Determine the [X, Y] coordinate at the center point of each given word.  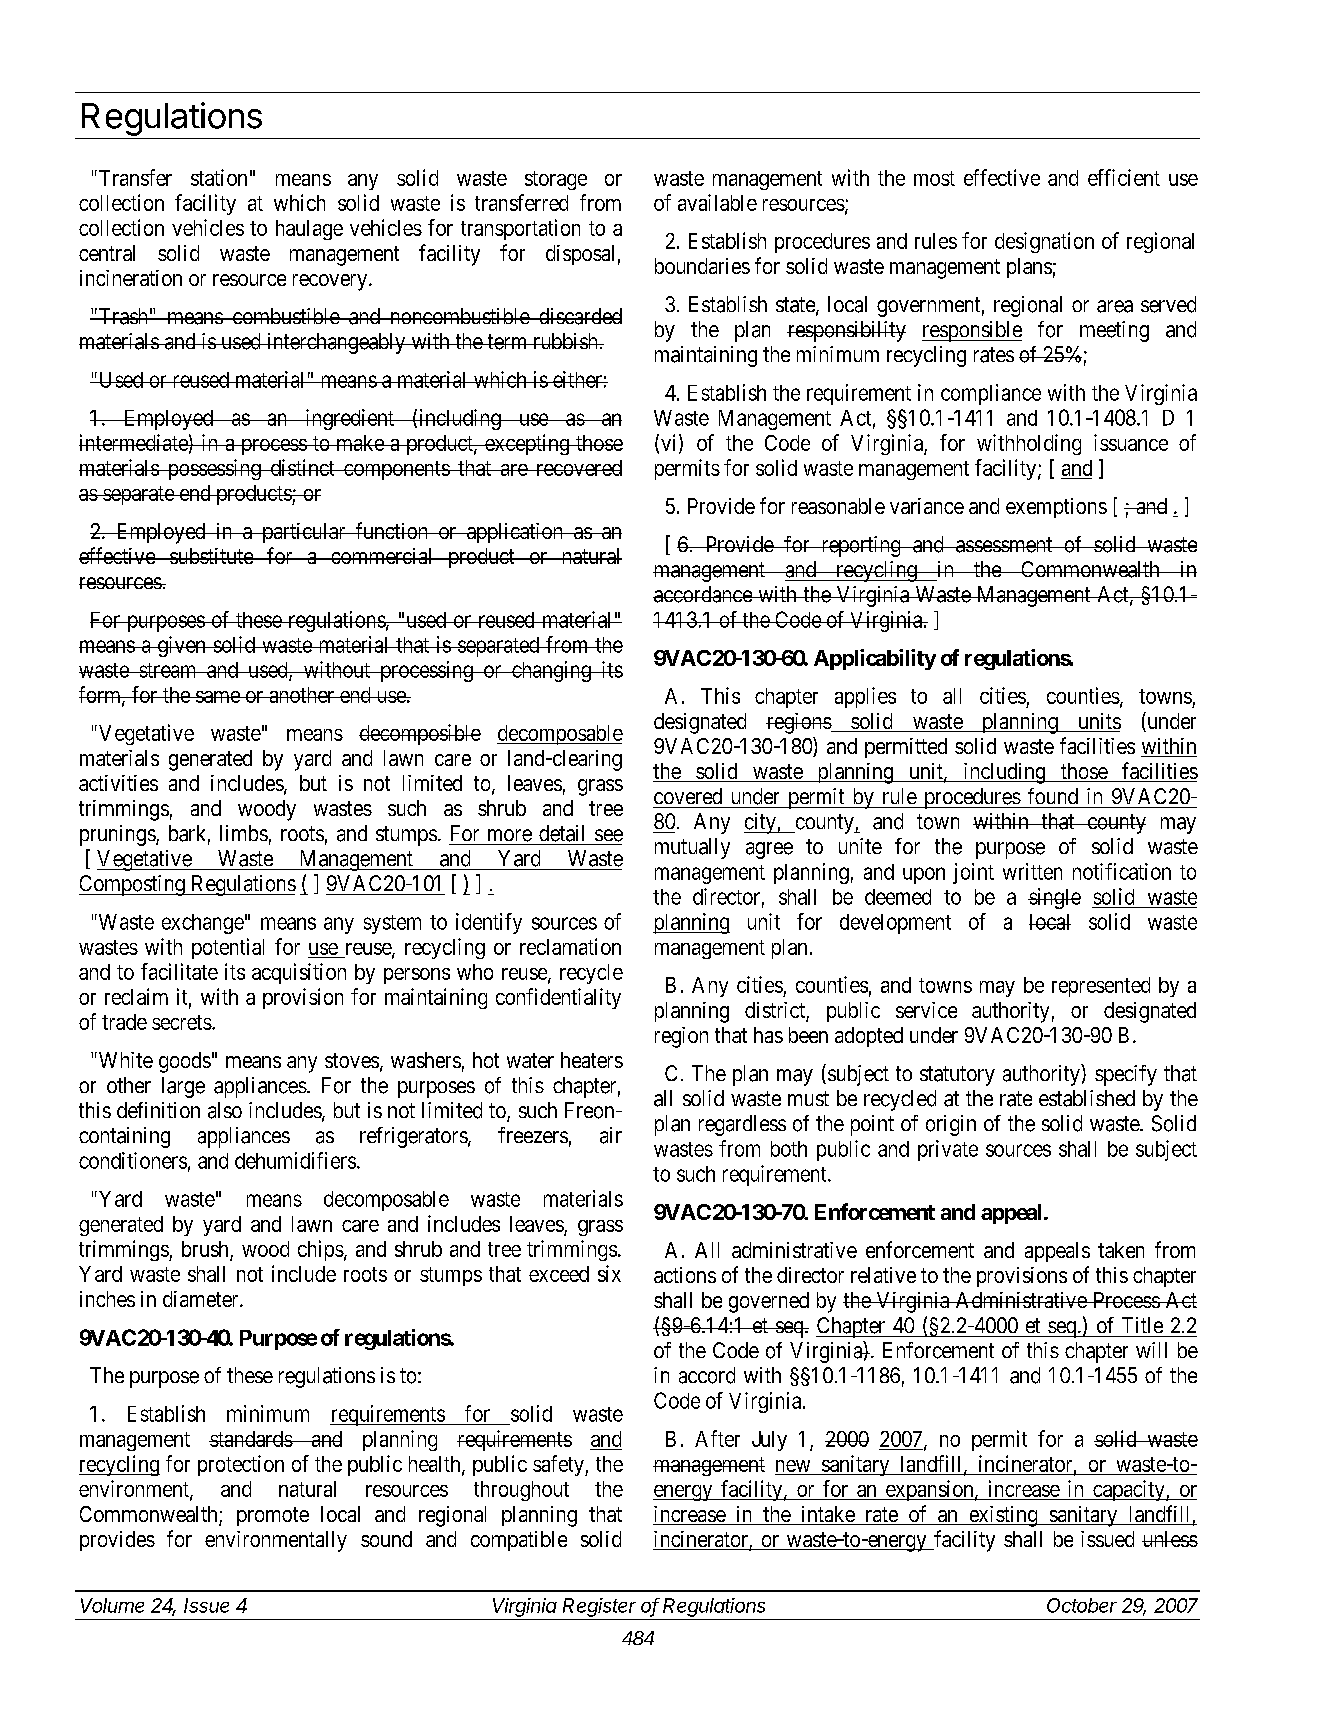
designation [1044, 242]
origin [951, 1125]
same [218, 697]
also [225, 1110]
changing [551, 671]
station [219, 177]
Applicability [875, 659]
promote [273, 1516]
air [611, 1135]
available [717, 202]
